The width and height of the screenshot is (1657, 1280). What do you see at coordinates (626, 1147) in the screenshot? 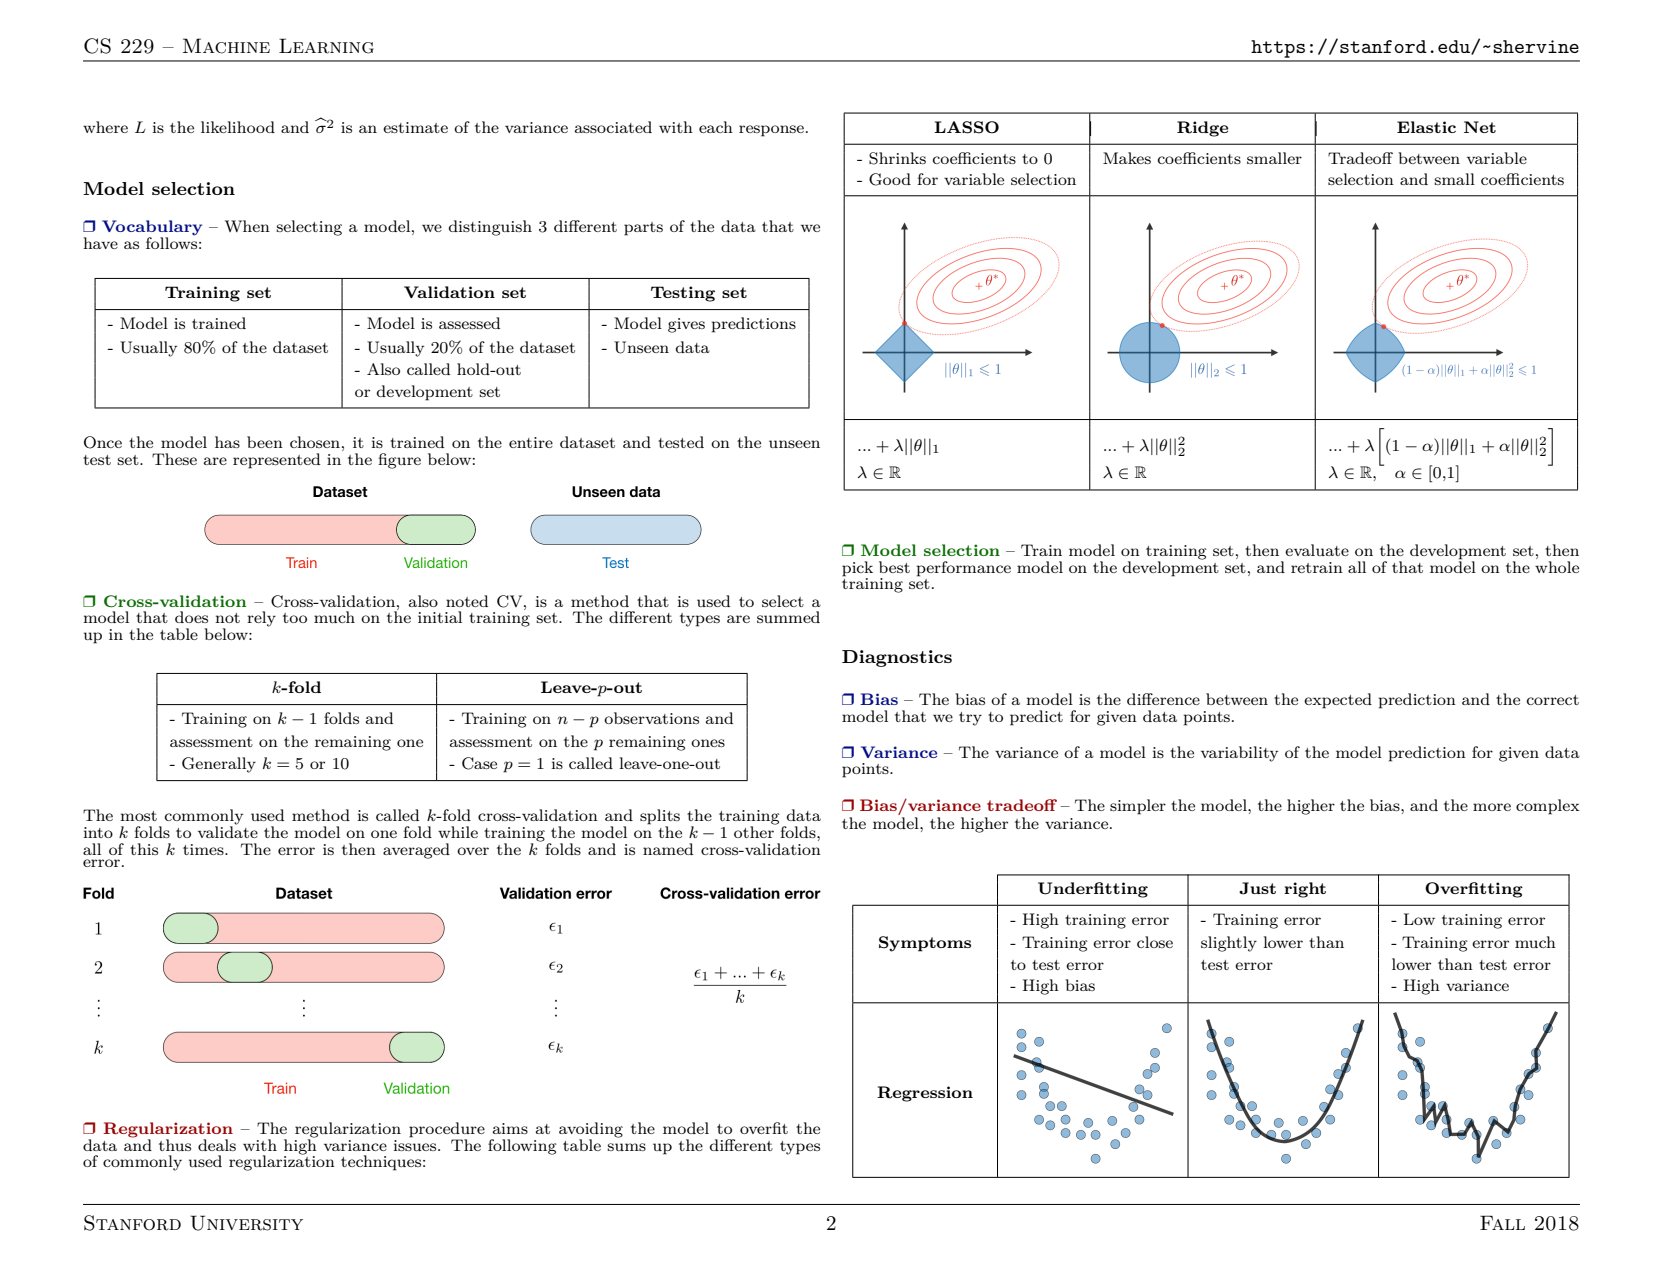
I see `sums` at bounding box center [626, 1147].
